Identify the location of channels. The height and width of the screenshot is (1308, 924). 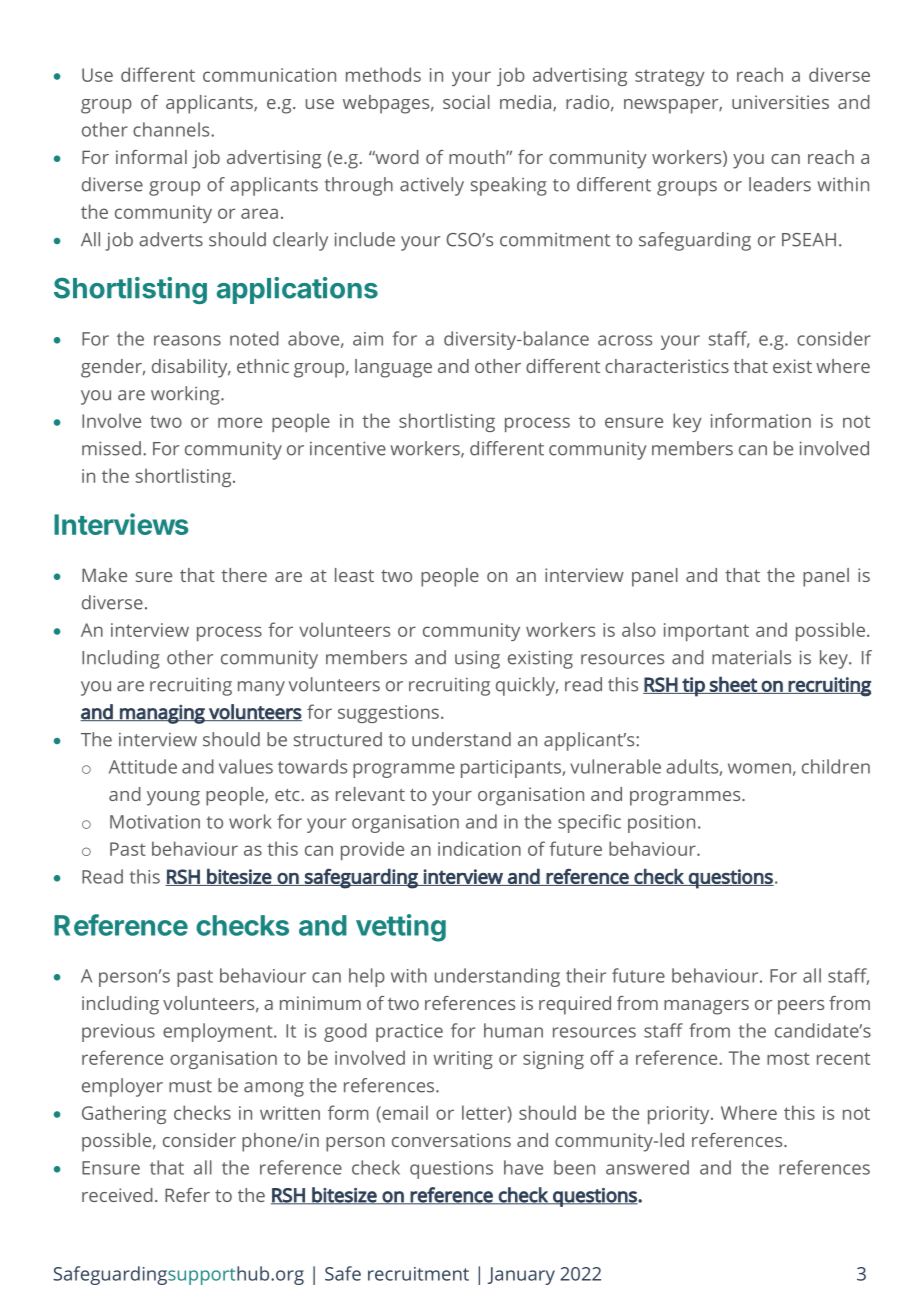
(172, 129).
